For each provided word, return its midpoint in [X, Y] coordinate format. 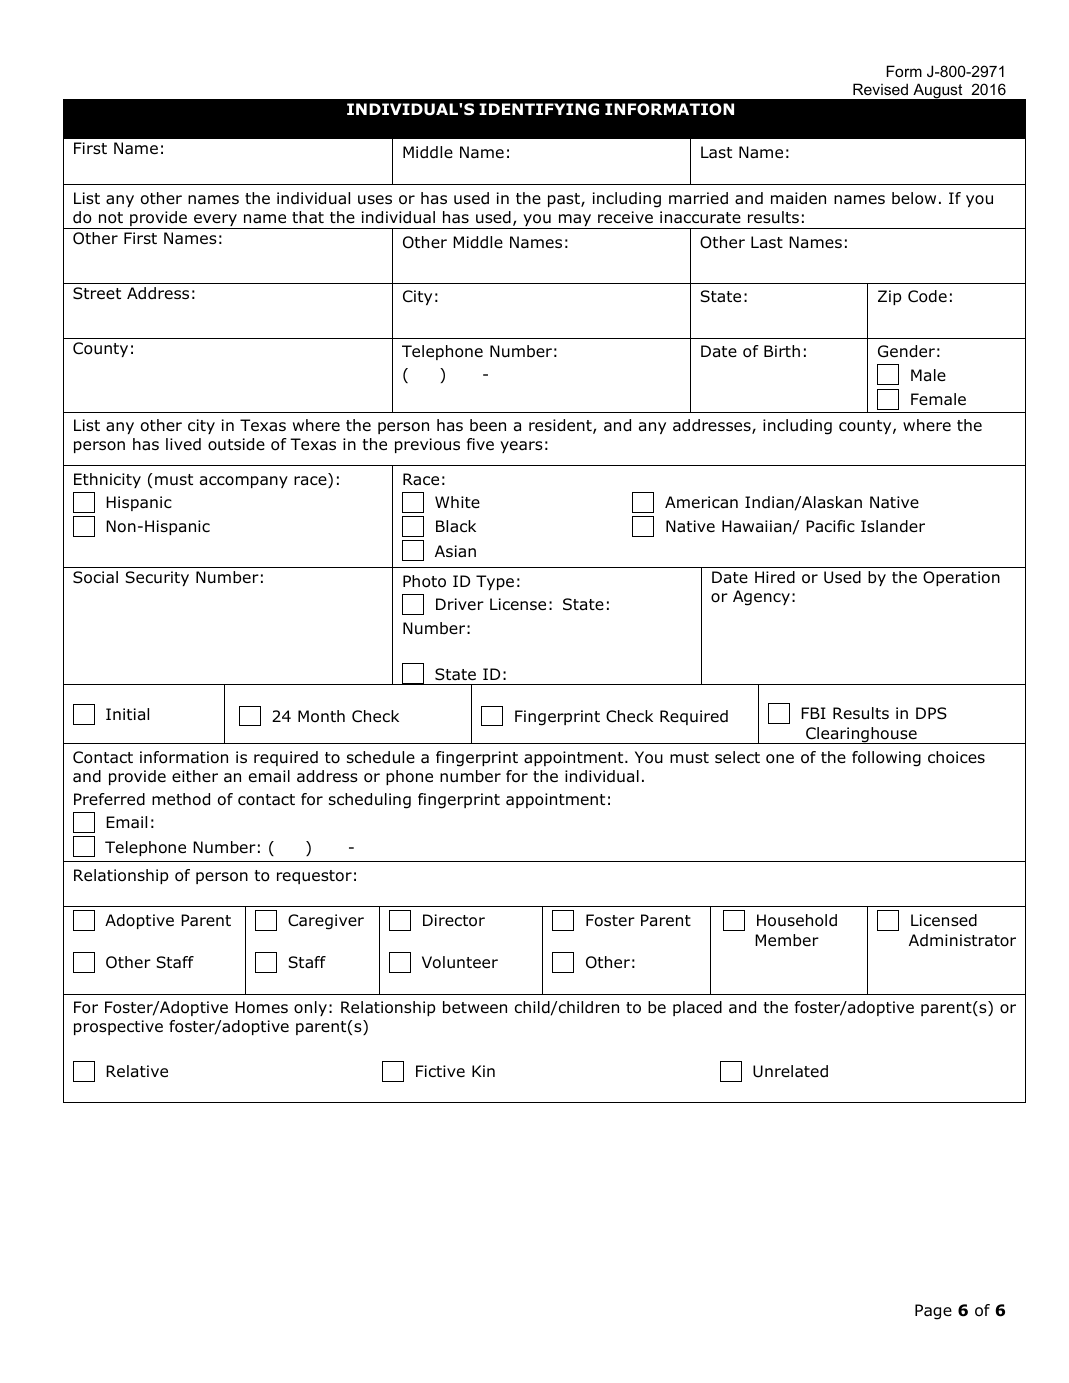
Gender [906, 351]
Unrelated [790, 1071]
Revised [880, 89]
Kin [483, 1071]
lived [183, 444]
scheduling [370, 801]
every [215, 221]
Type [495, 582]
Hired [775, 577]
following [886, 759]
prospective [118, 1027]
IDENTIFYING [539, 109]
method [181, 799]
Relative [137, 1071]
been [488, 425]
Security [157, 578]
